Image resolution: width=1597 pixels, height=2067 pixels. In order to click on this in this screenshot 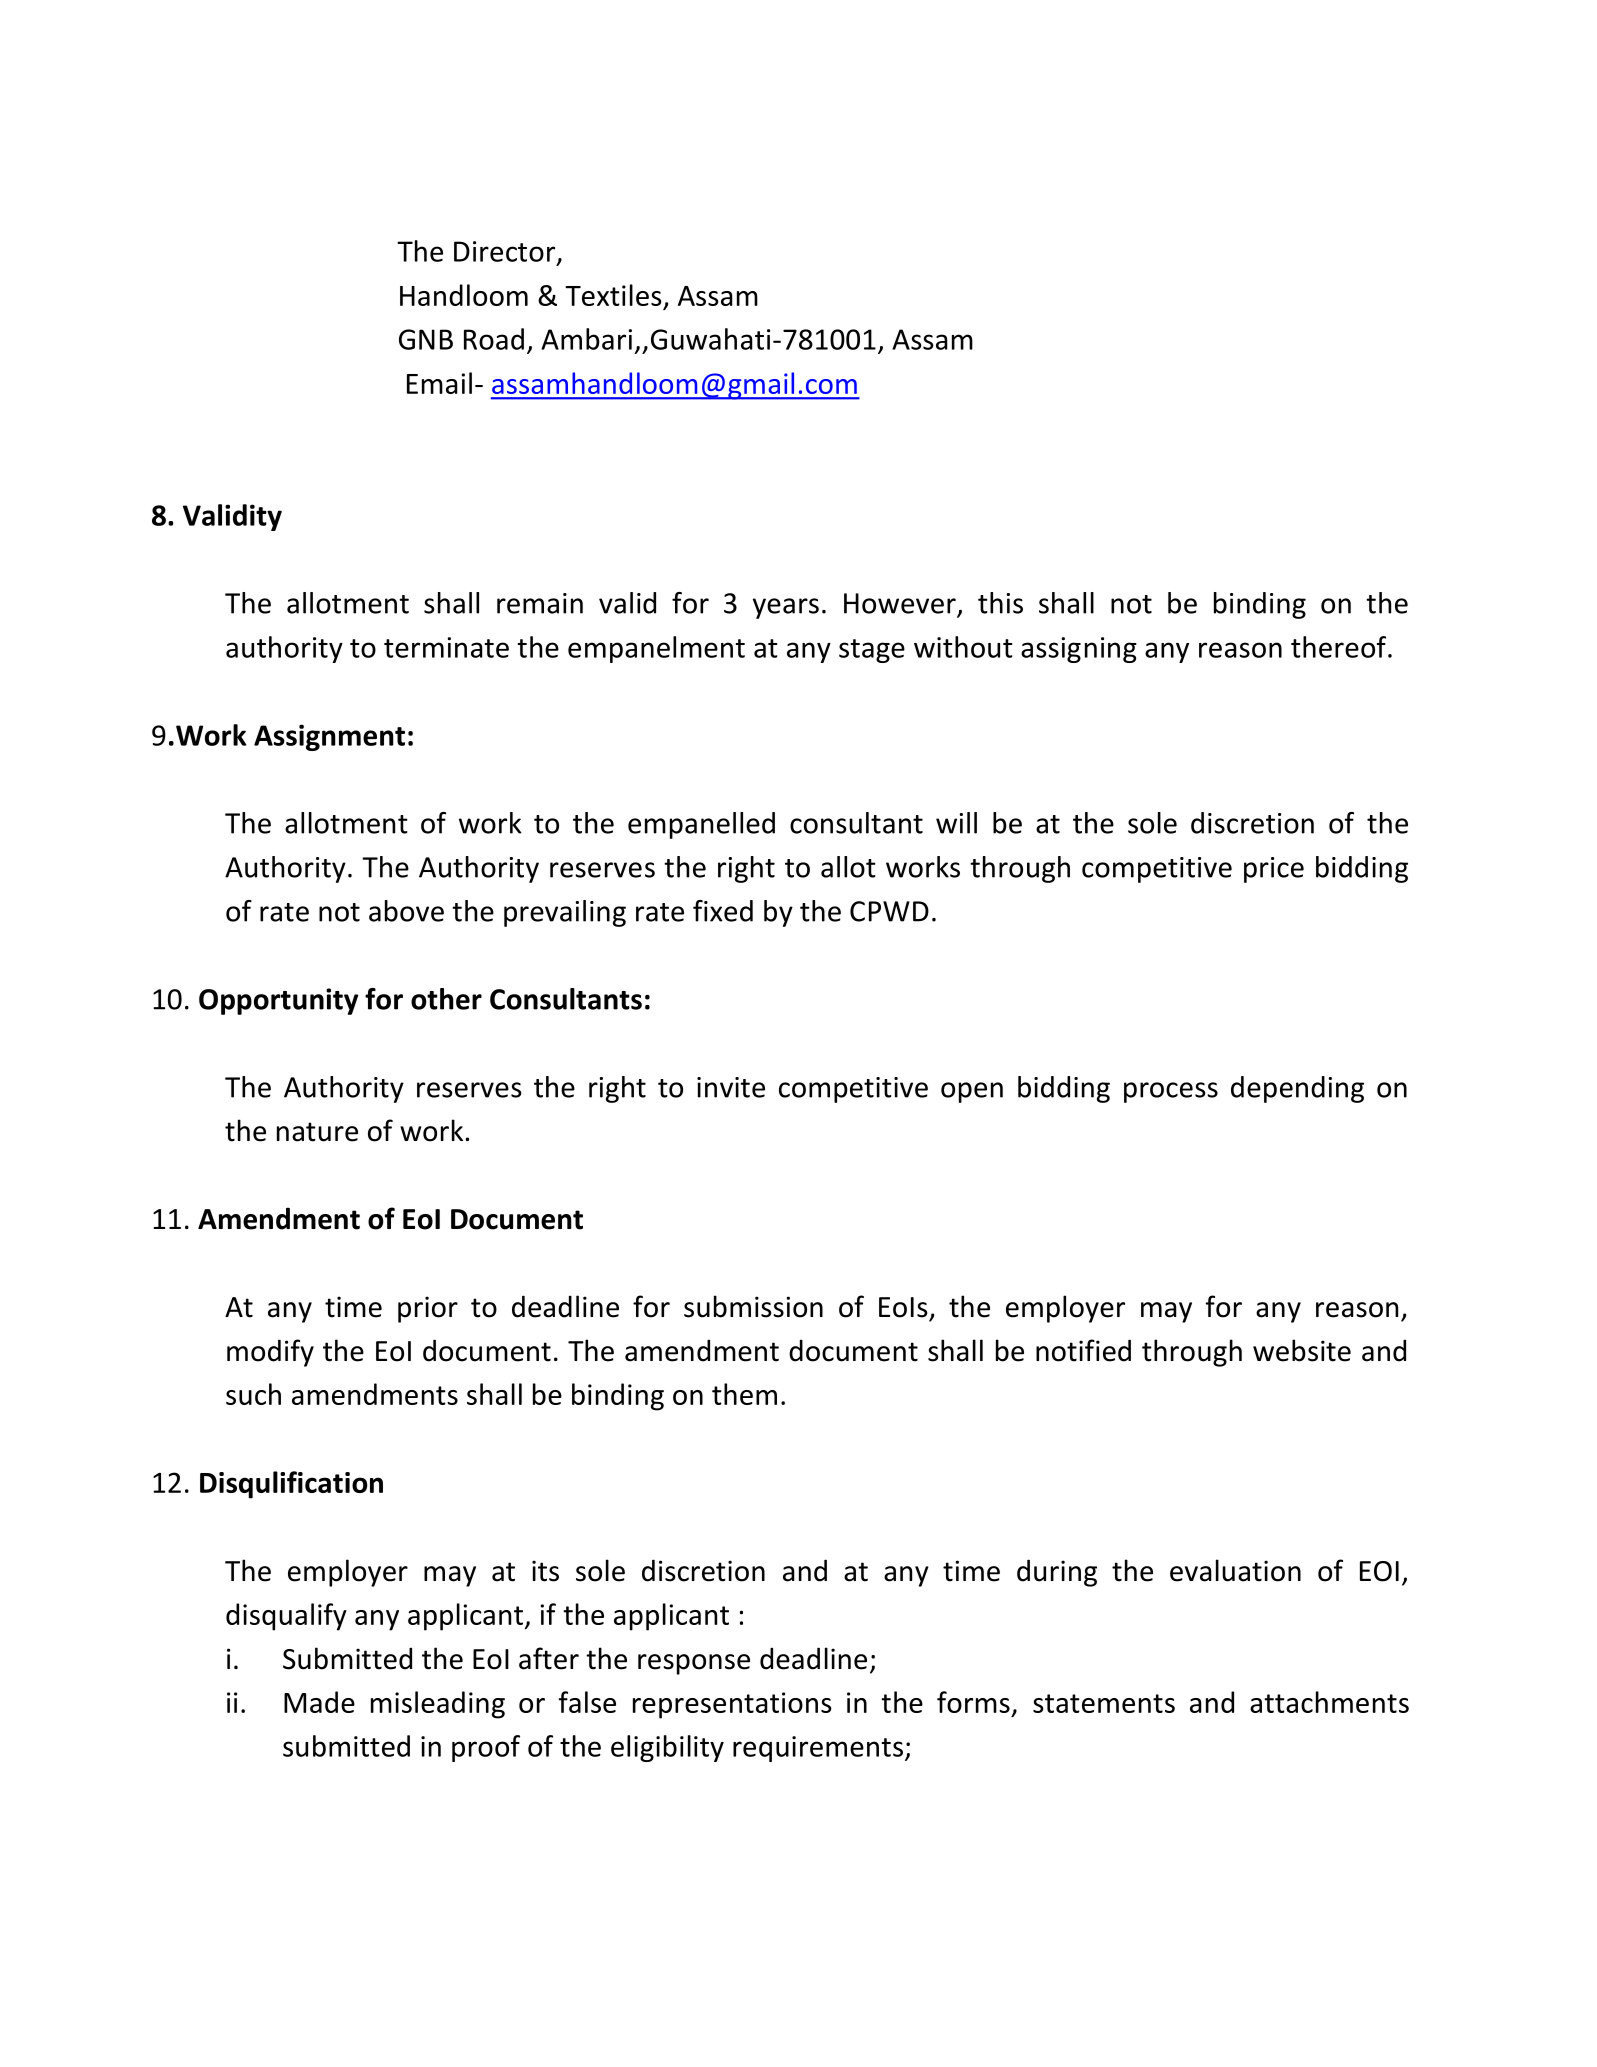, I will do `click(1000, 603)`.
